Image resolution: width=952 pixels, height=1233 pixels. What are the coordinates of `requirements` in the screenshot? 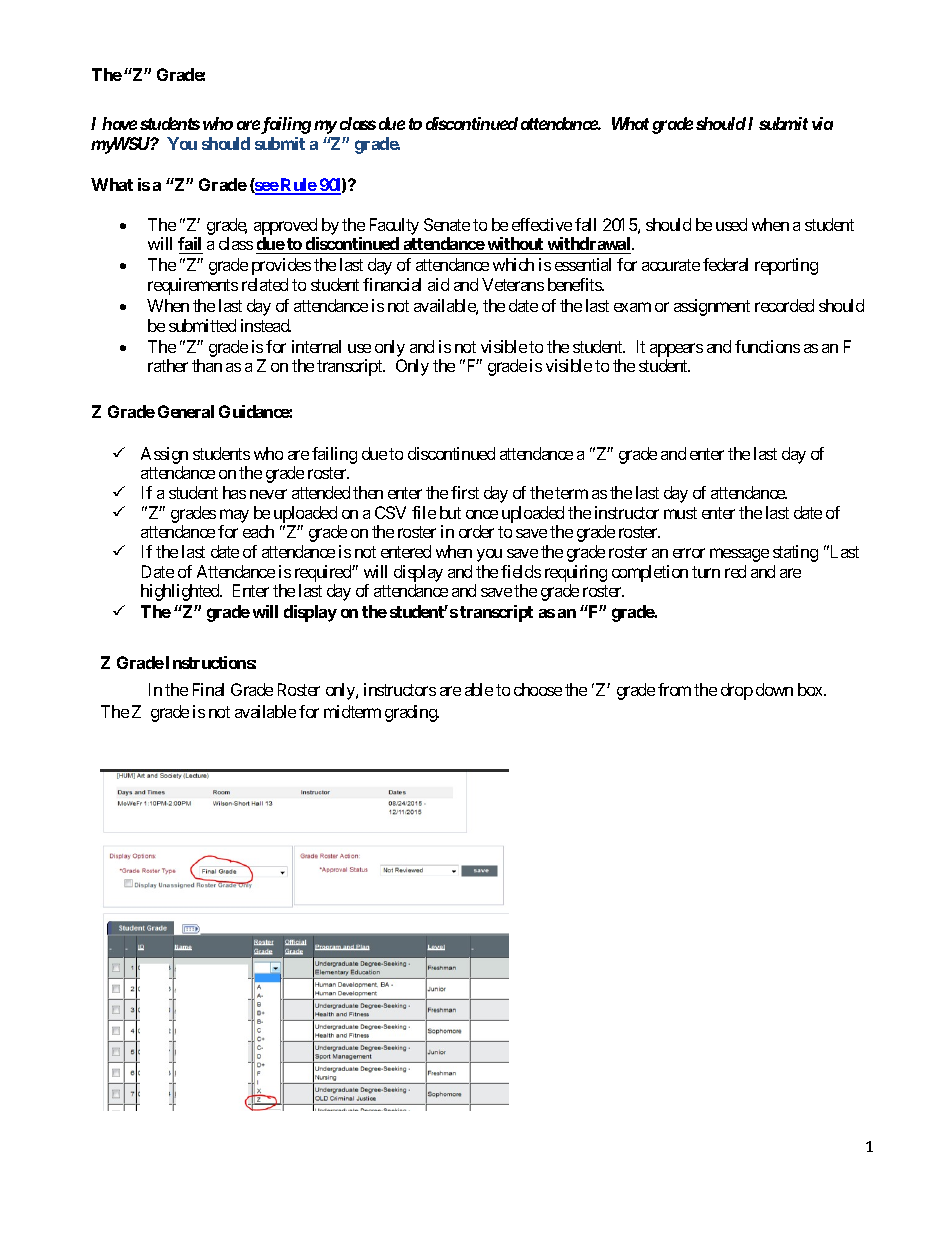 It's located at (193, 286).
